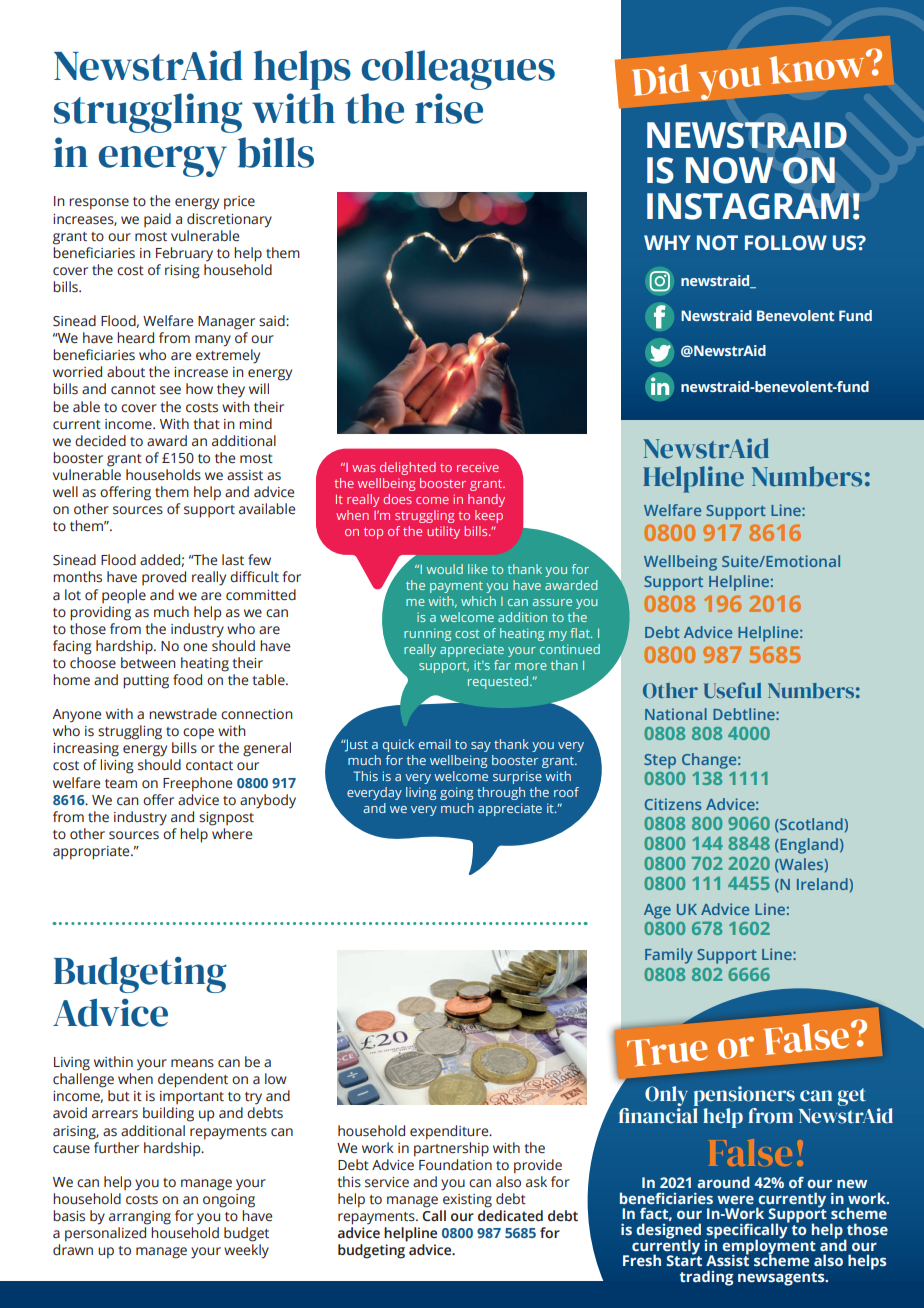 The image size is (924, 1308). Describe the element at coordinates (810, 824) in the screenshot. I see `Scotland` at that location.
